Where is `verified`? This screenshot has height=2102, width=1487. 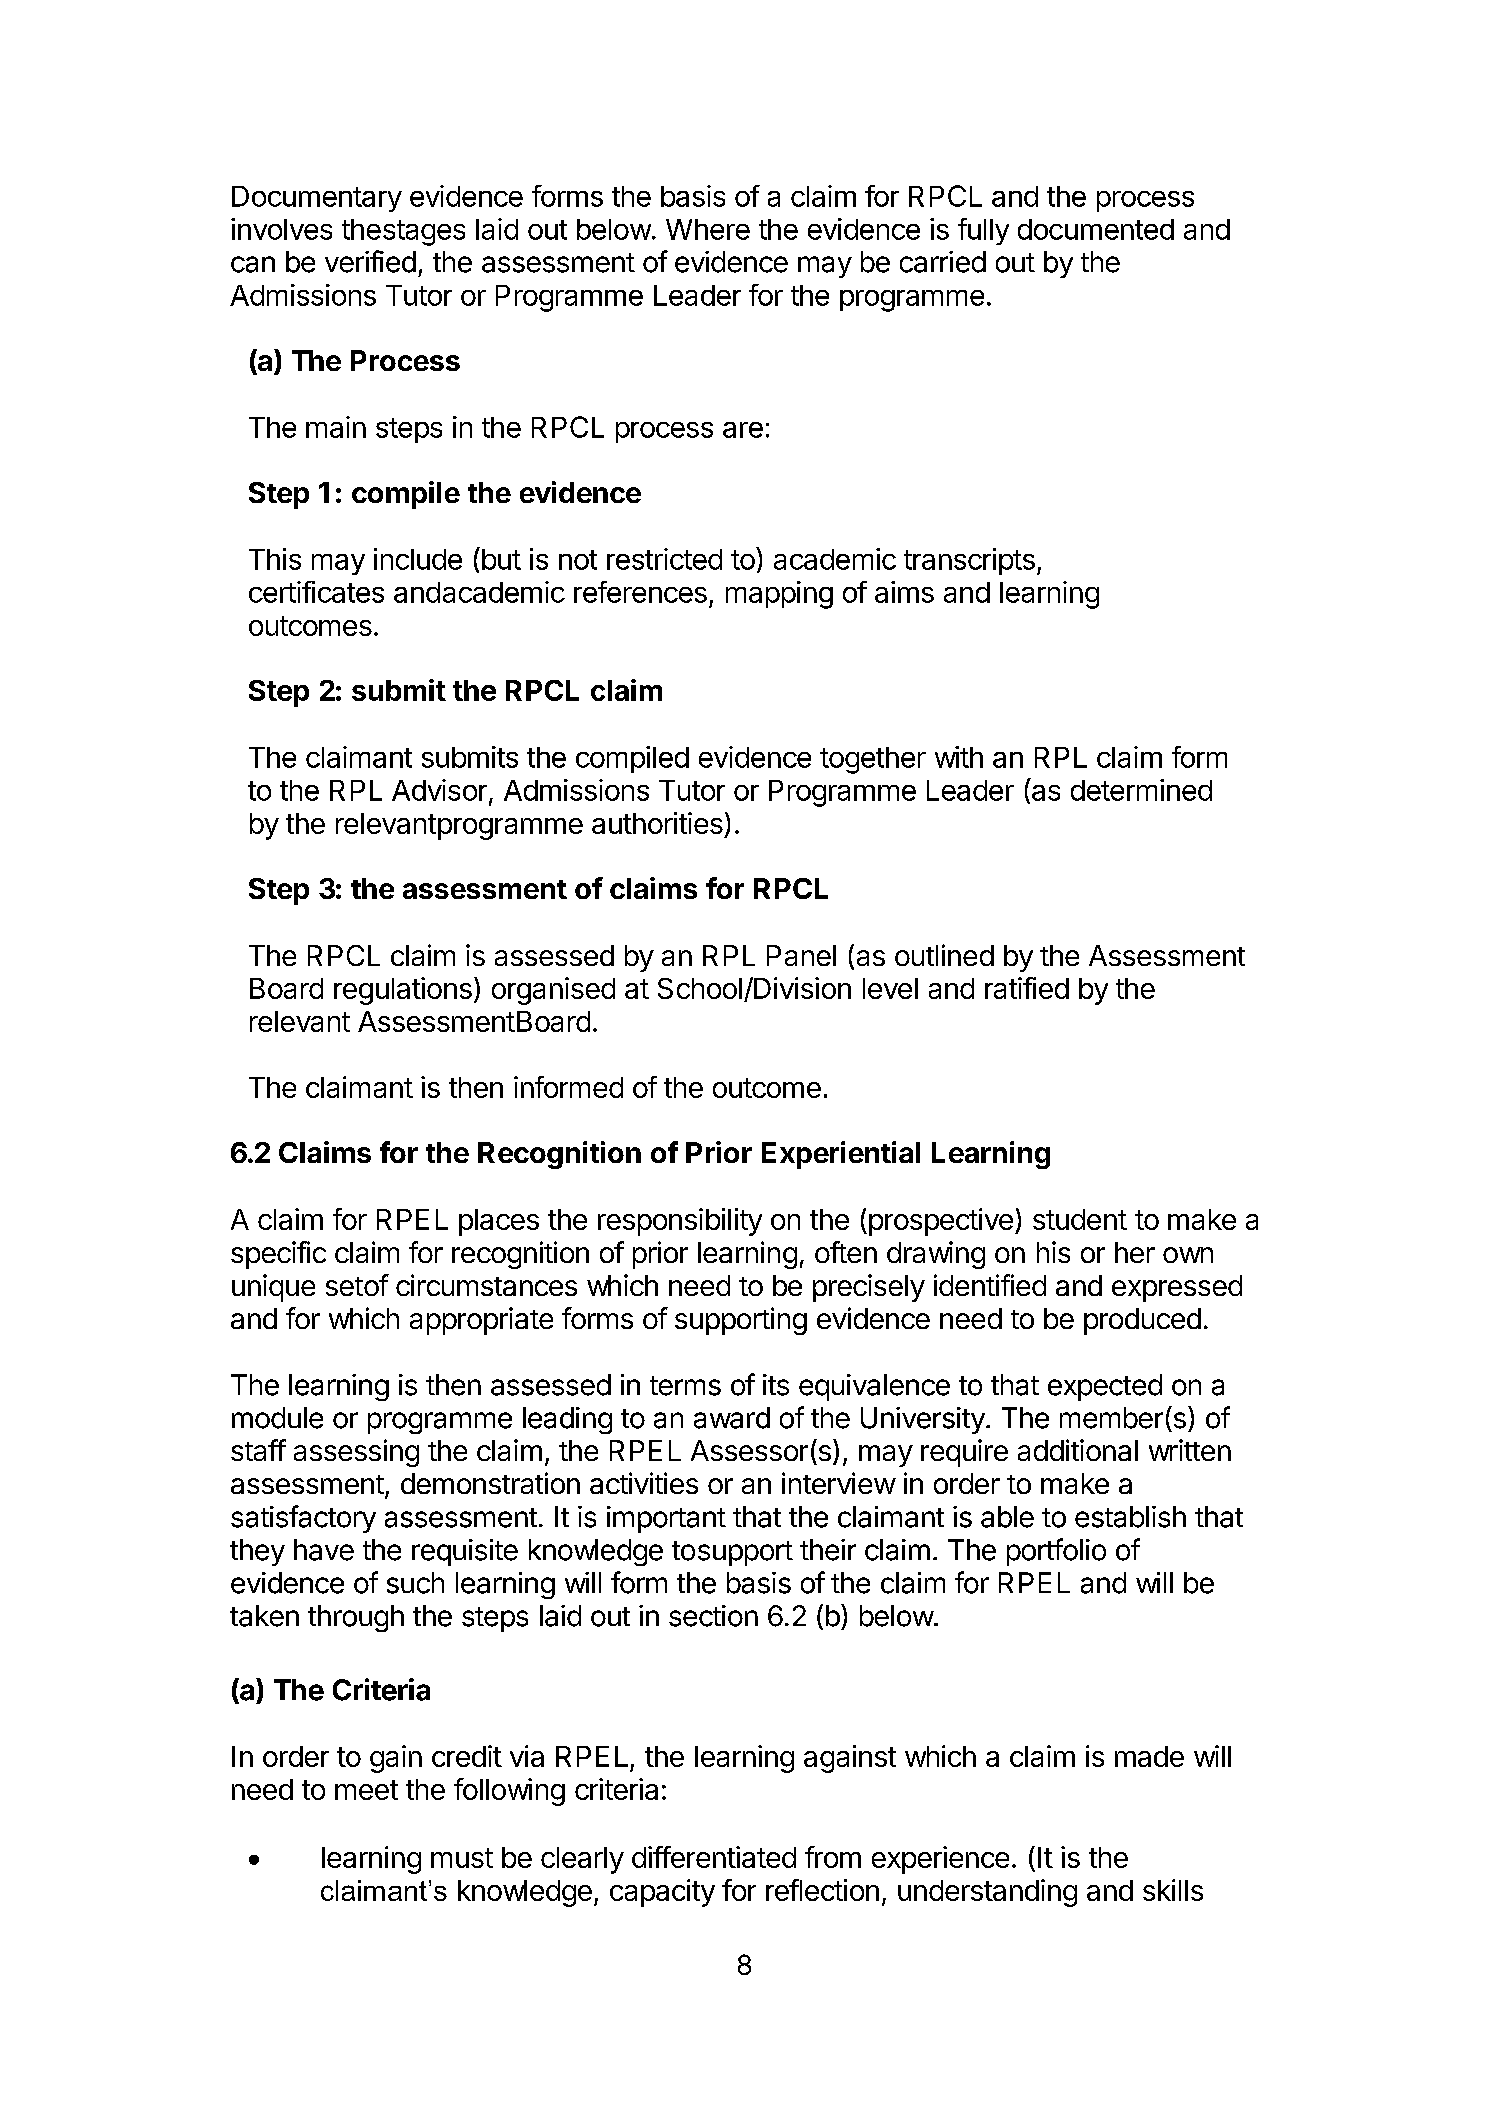 verified is located at coordinates (370, 261).
